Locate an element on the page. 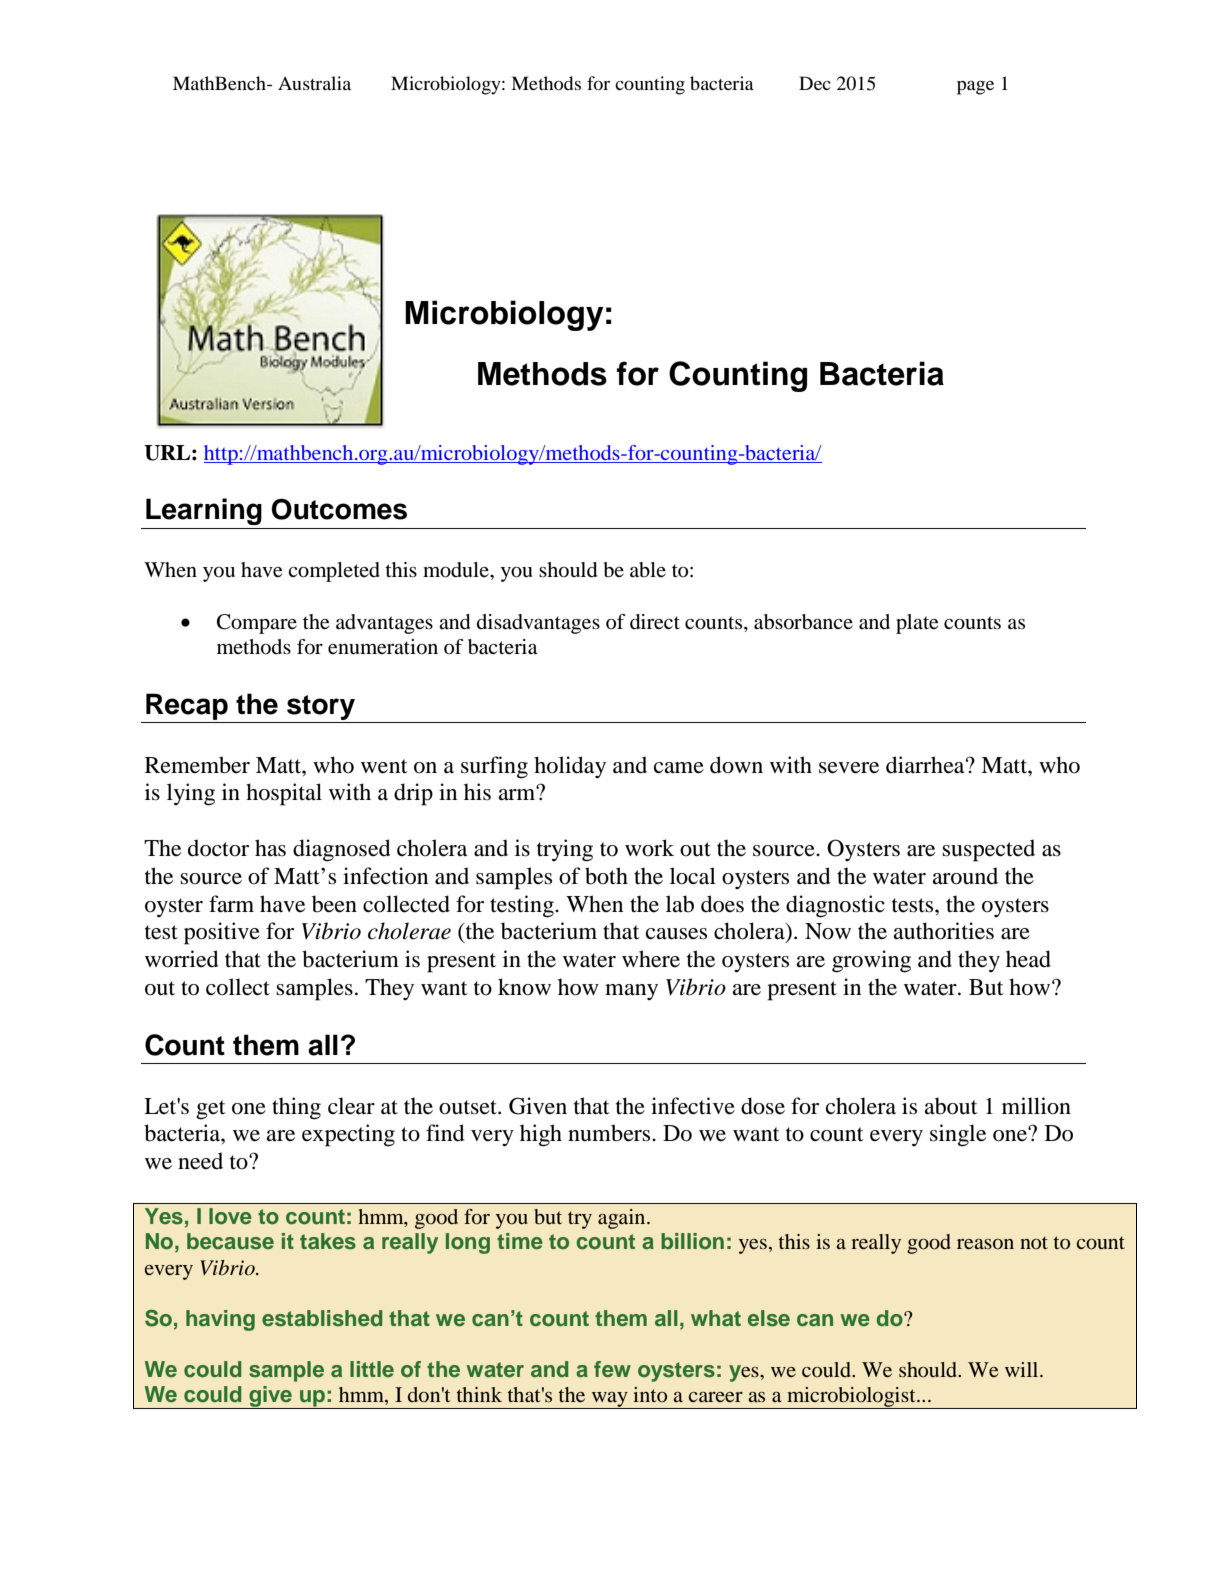 The width and height of the page is (1227, 1588). completed is located at coordinates (334, 572).
